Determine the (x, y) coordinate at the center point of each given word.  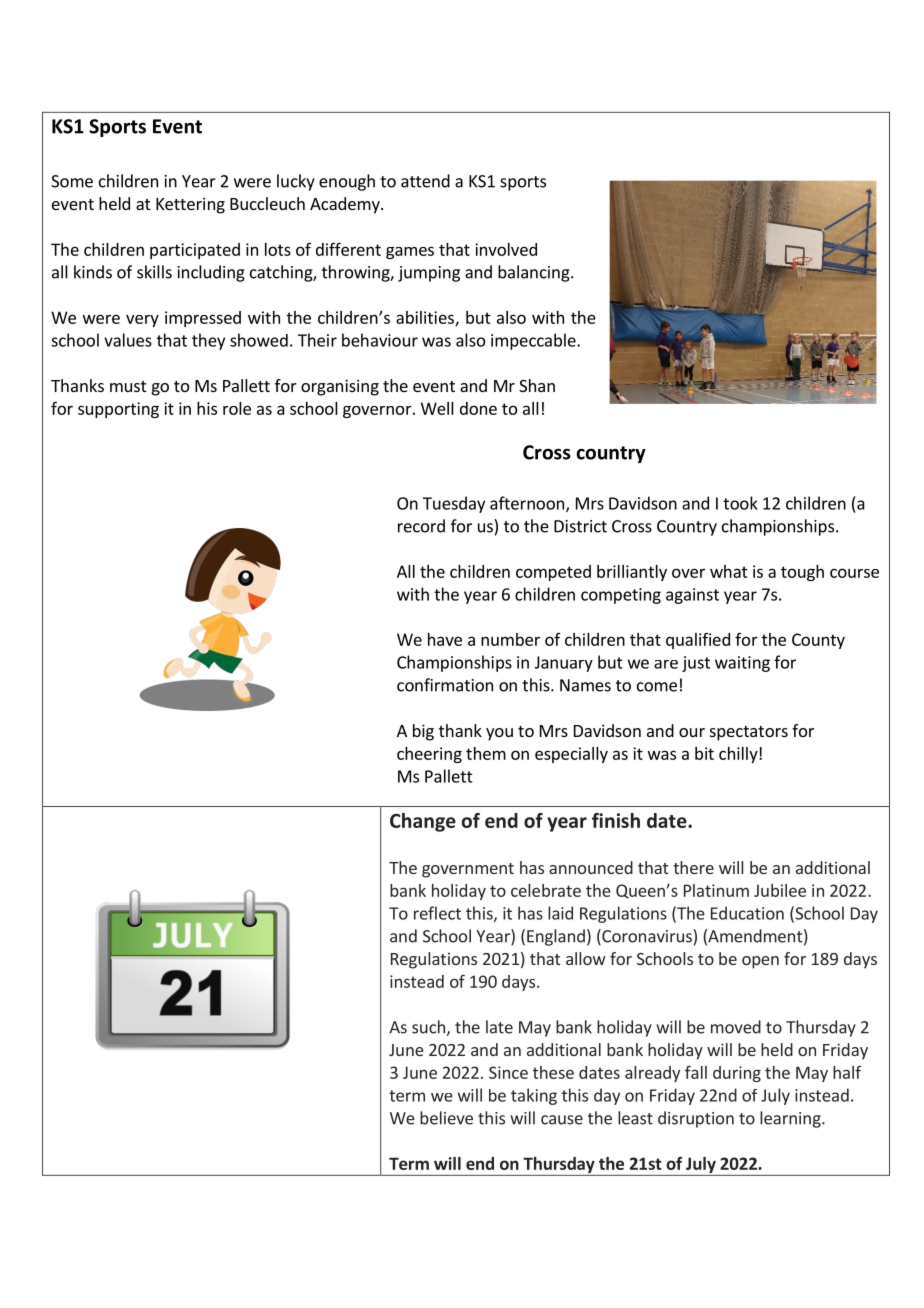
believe (446, 1118)
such (428, 1027)
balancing (535, 273)
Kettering (190, 205)
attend (425, 181)
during (737, 1074)
